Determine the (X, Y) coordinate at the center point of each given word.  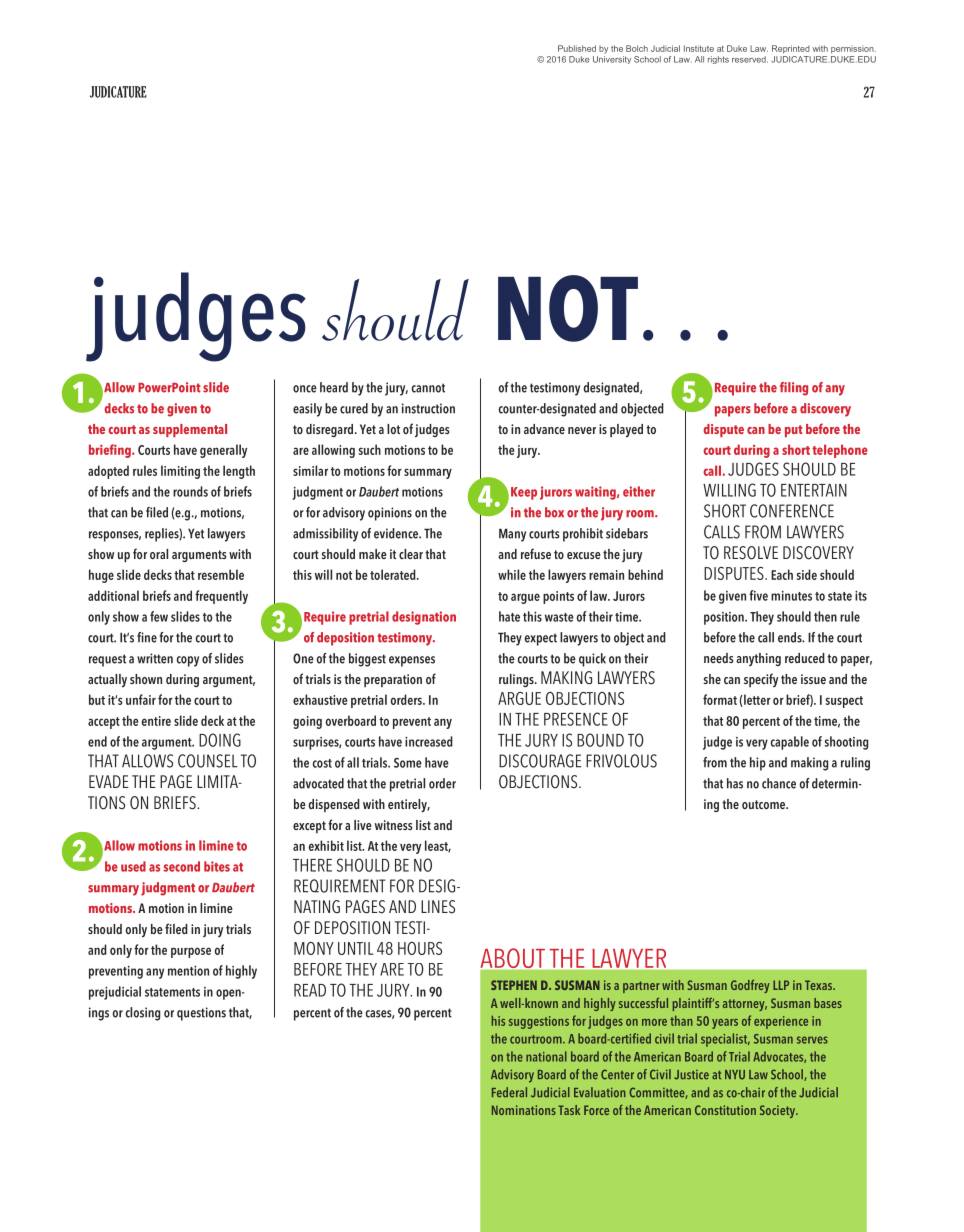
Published (577, 48)
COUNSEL (208, 761)
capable (790, 743)
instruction (428, 408)
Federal (509, 1092)
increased (429, 741)
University (612, 60)
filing (794, 389)
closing (143, 1014)
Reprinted (791, 49)
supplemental (190, 430)
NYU (735, 1075)
